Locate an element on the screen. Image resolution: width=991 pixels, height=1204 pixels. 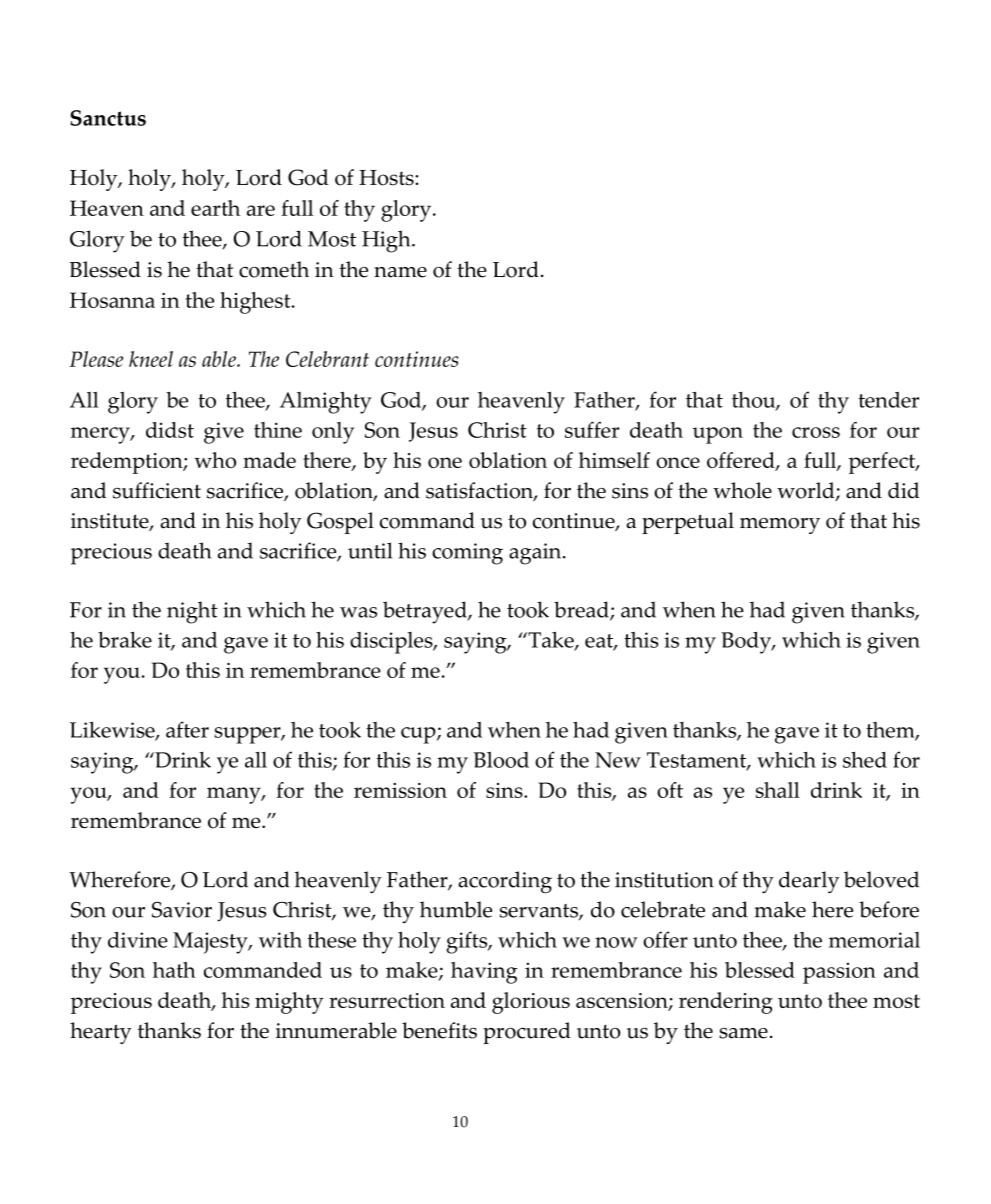
shed is located at coordinates (865, 759).
